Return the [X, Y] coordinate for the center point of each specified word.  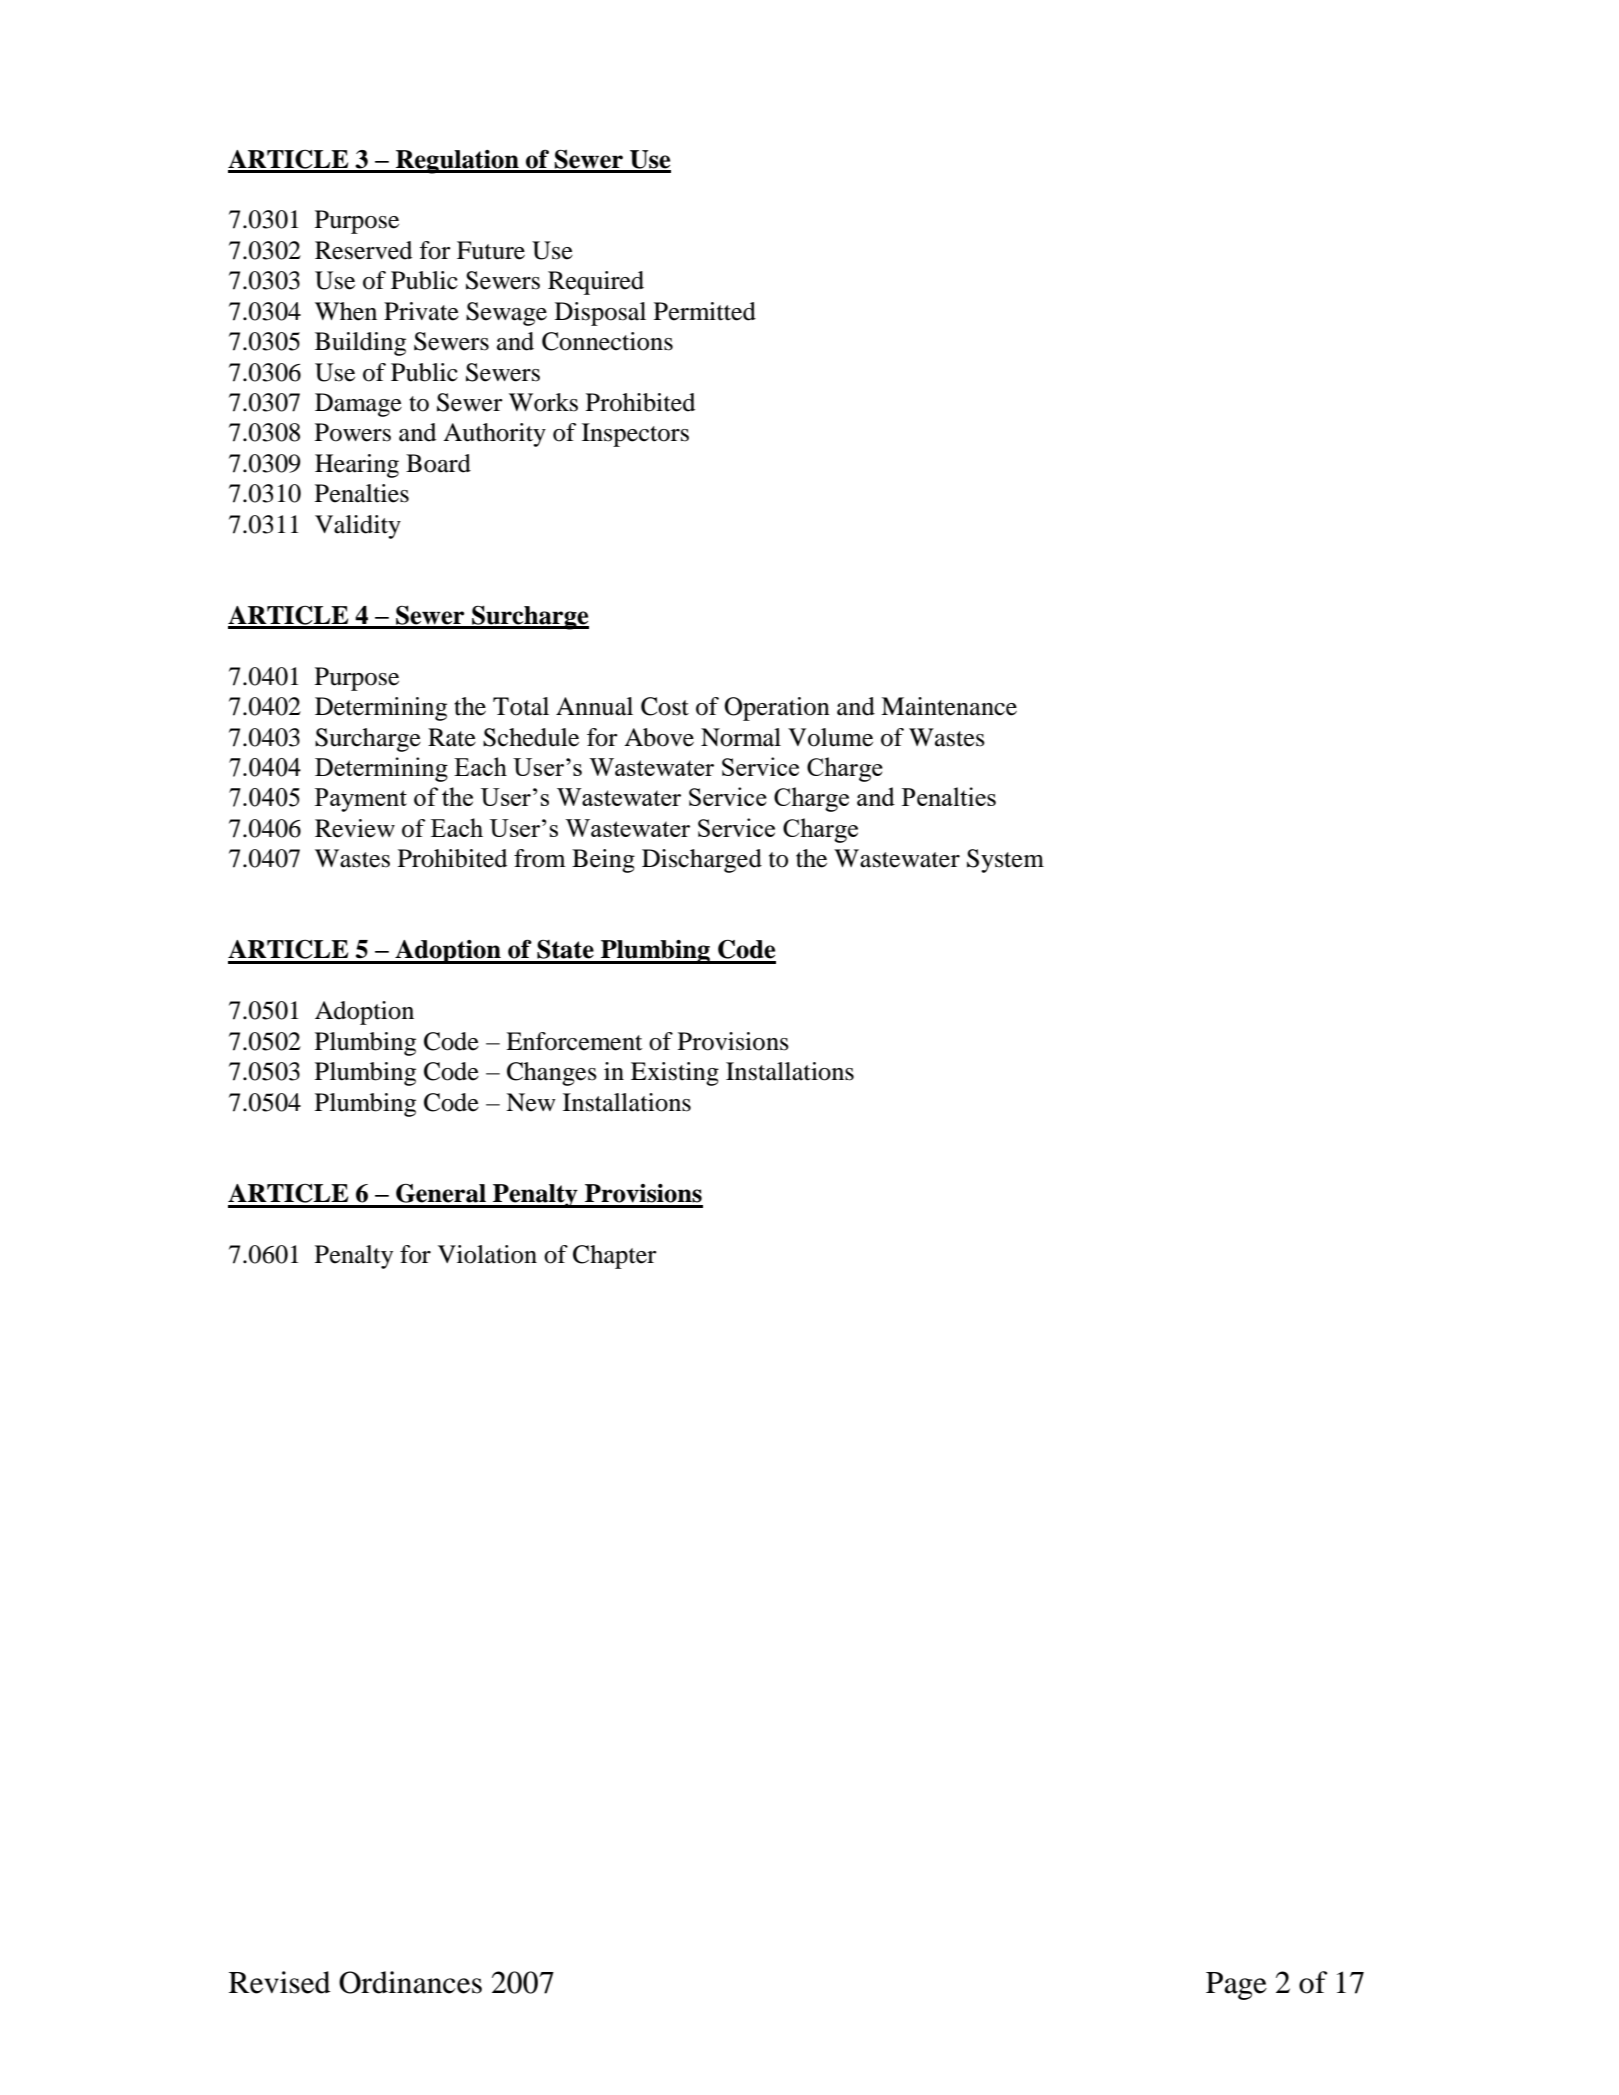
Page [1236, 1986]
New [531, 1102]
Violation [487, 1254]
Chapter [615, 1257]
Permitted [705, 311]
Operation [777, 709]
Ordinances [410, 1982]
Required [596, 283]
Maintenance [949, 706]
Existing [675, 1074]
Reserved [363, 250]
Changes [552, 1074]
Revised [280, 1982]
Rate [452, 737]
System [1005, 861]
